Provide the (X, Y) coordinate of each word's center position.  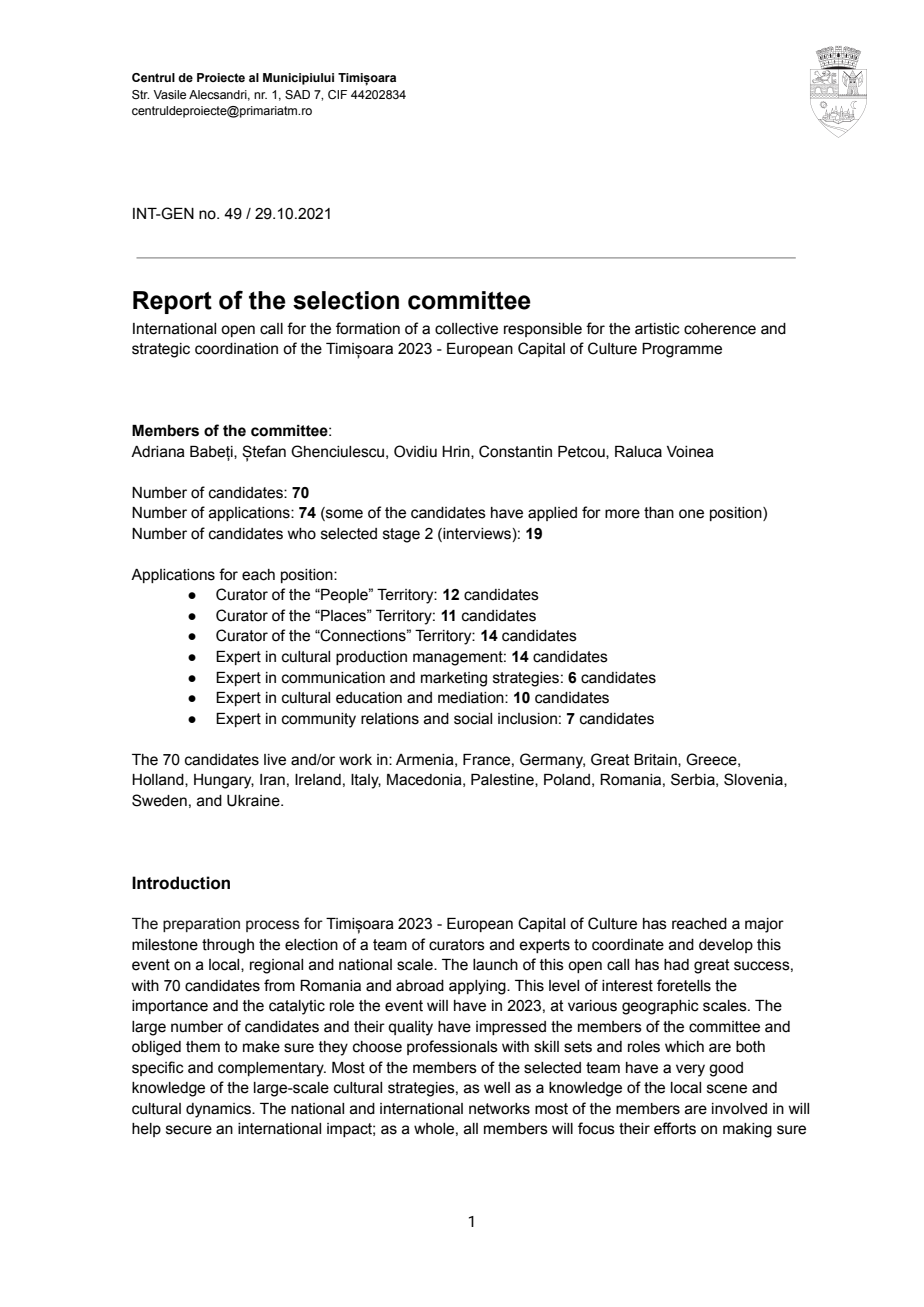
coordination (236, 349)
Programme (682, 350)
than (659, 513)
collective (466, 329)
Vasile (169, 94)
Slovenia (754, 780)
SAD (297, 94)
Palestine (503, 780)
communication (333, 678)
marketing (454, 679)
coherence (720, 329)
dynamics (219, 1110)
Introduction (181, 883)
